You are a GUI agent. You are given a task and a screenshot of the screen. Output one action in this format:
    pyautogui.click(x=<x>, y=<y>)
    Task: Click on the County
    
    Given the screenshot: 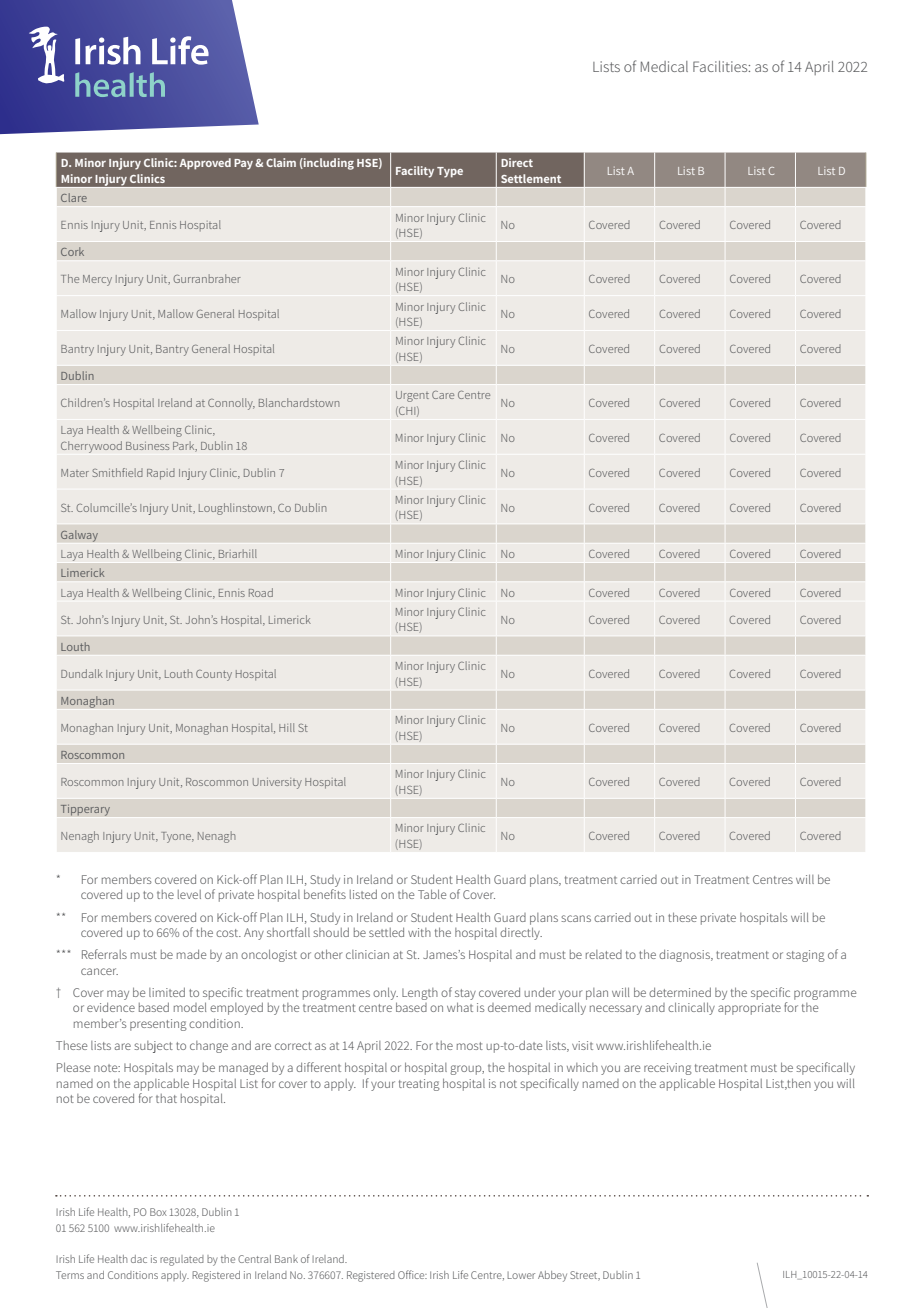 What is the action you would take?
    pyautogui.click(x=214, y=675)
